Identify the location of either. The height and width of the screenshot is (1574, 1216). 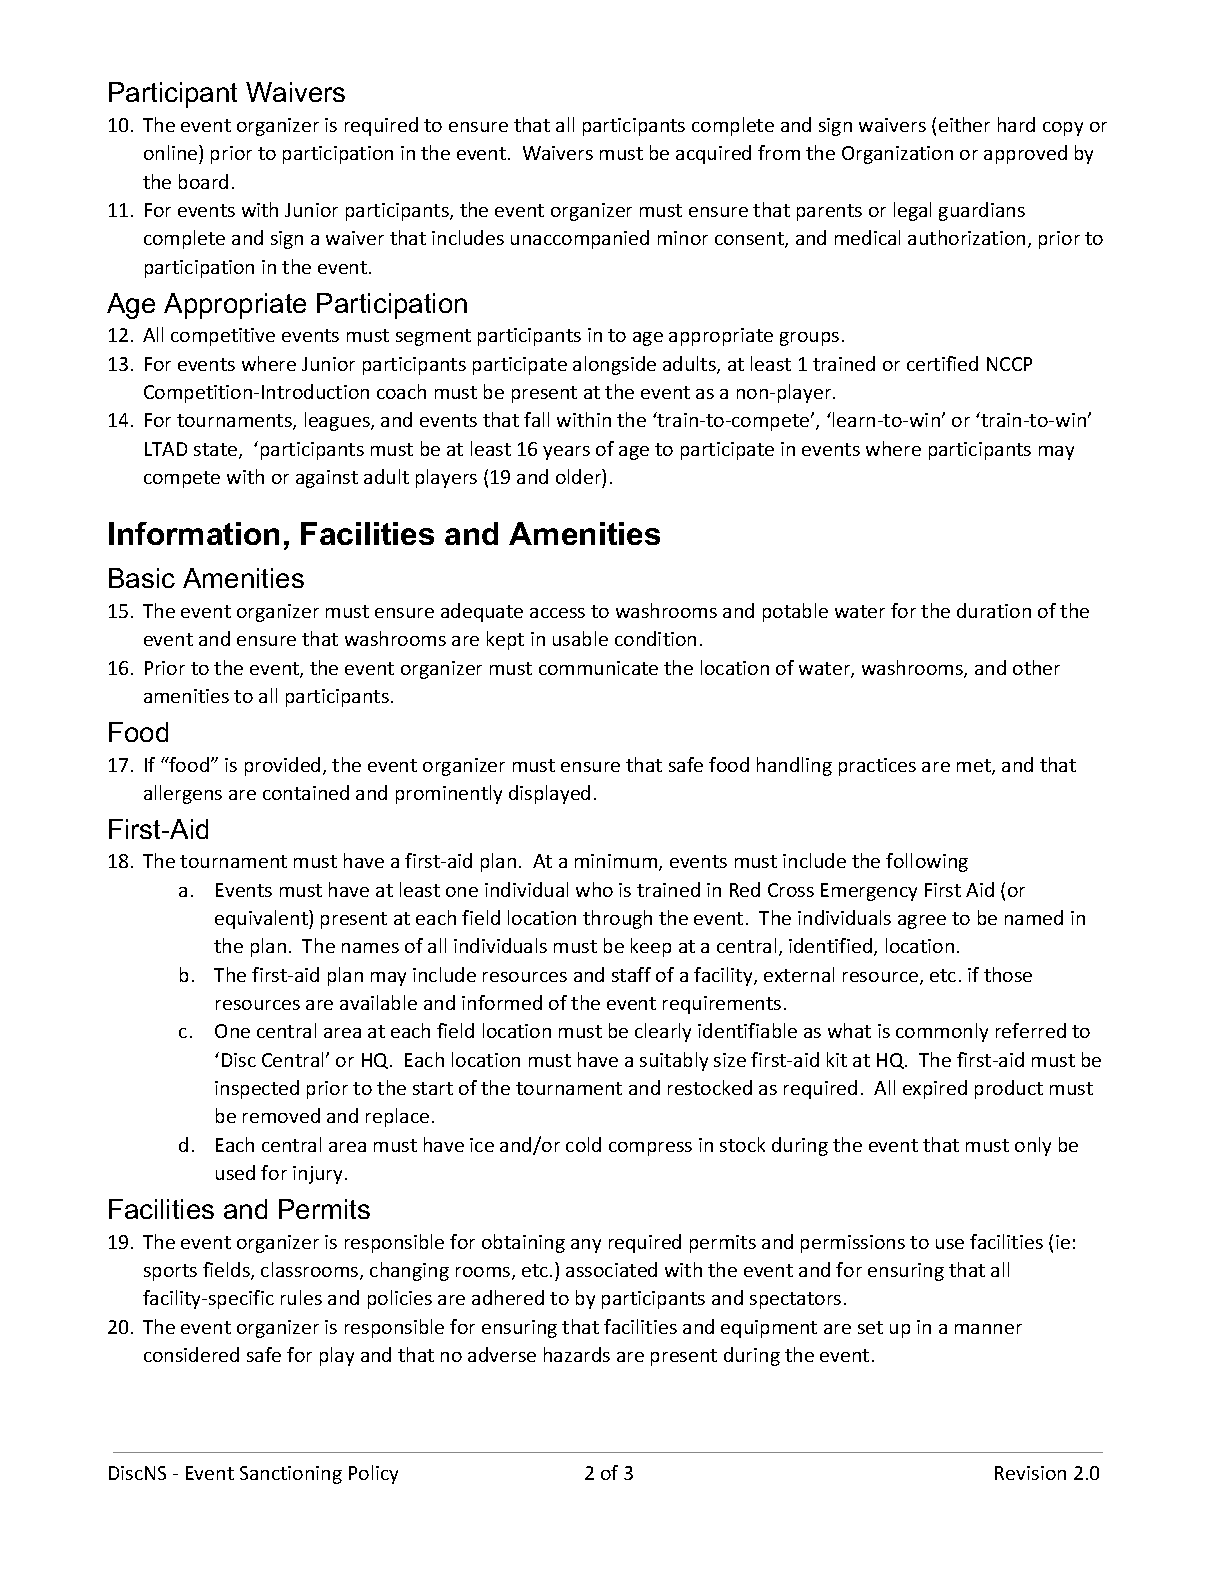
(964, 124).
